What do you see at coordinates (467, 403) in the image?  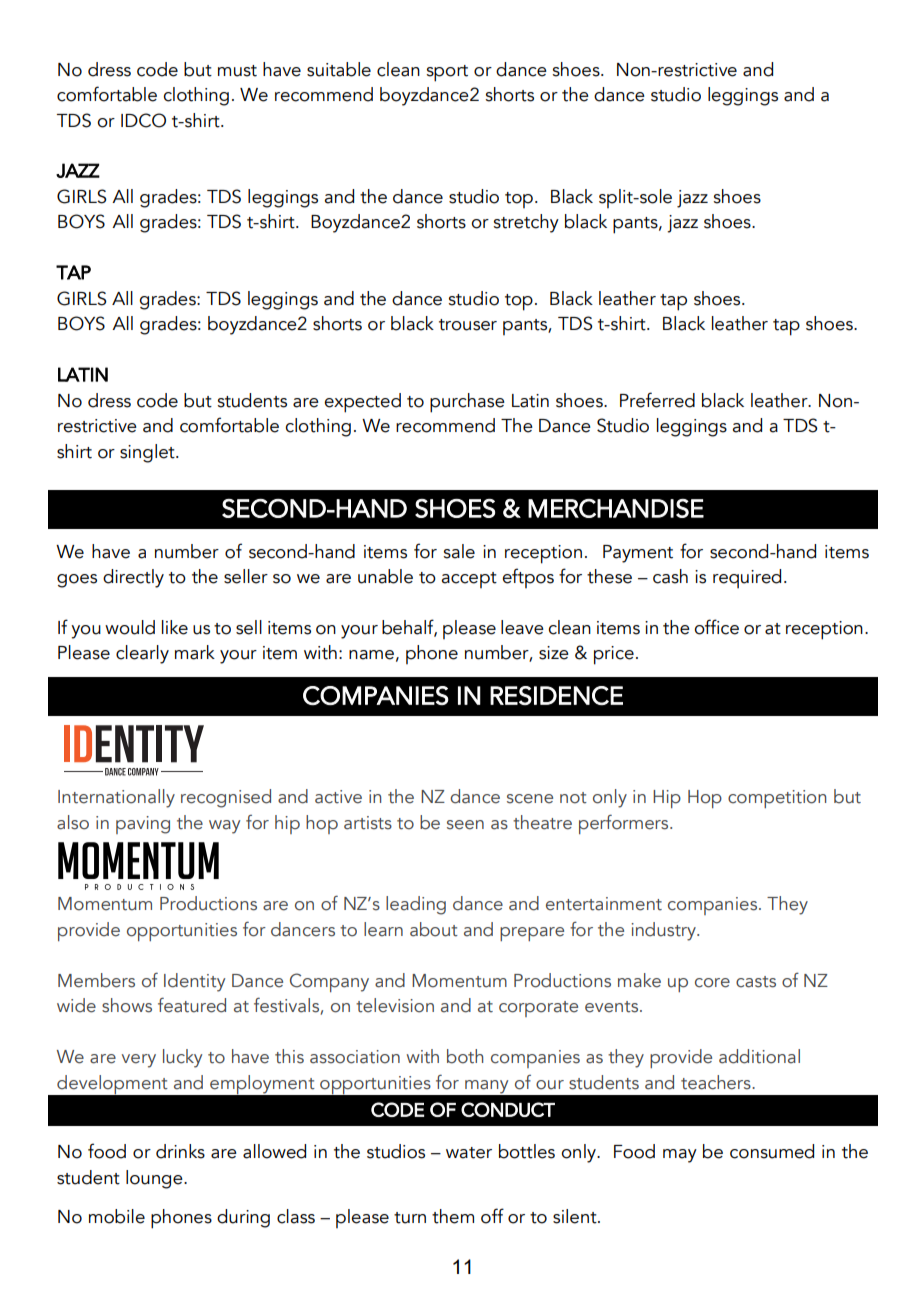 I see `purchase` at bounding box center [467, 403].
